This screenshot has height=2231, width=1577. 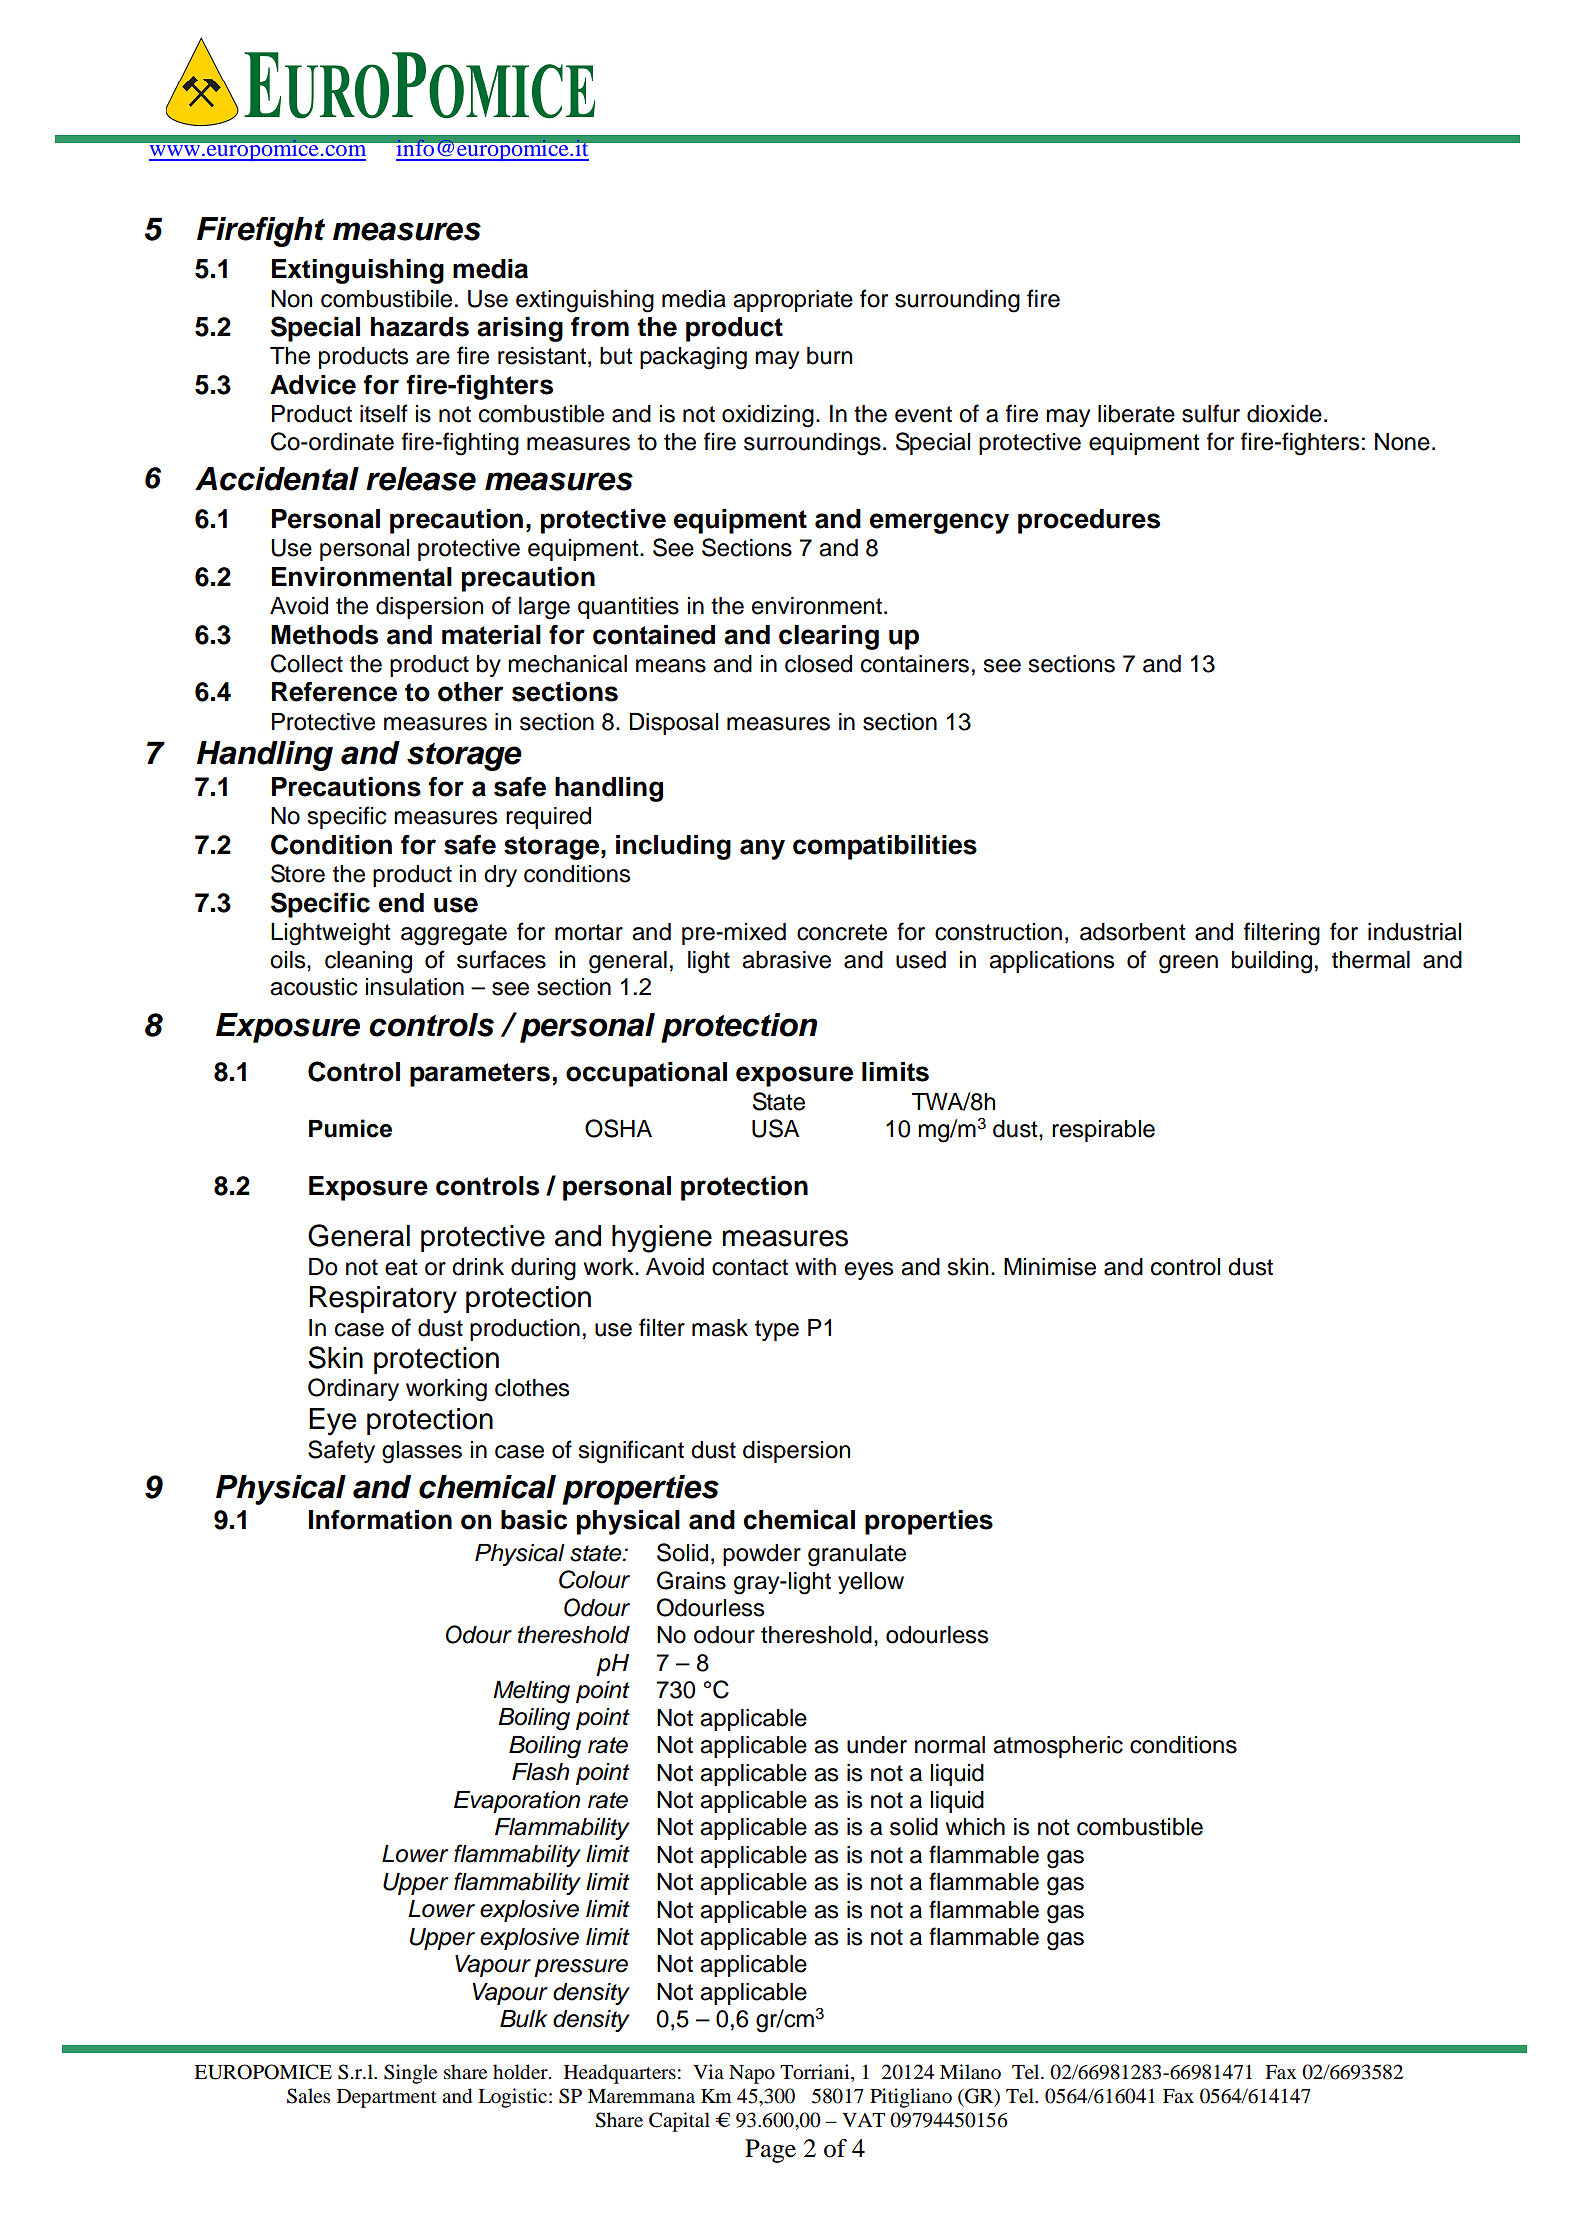 What do you see at coordinates (770, 2151) in the screenshot?
I see `Page` at bounding box center [770, 2151].
